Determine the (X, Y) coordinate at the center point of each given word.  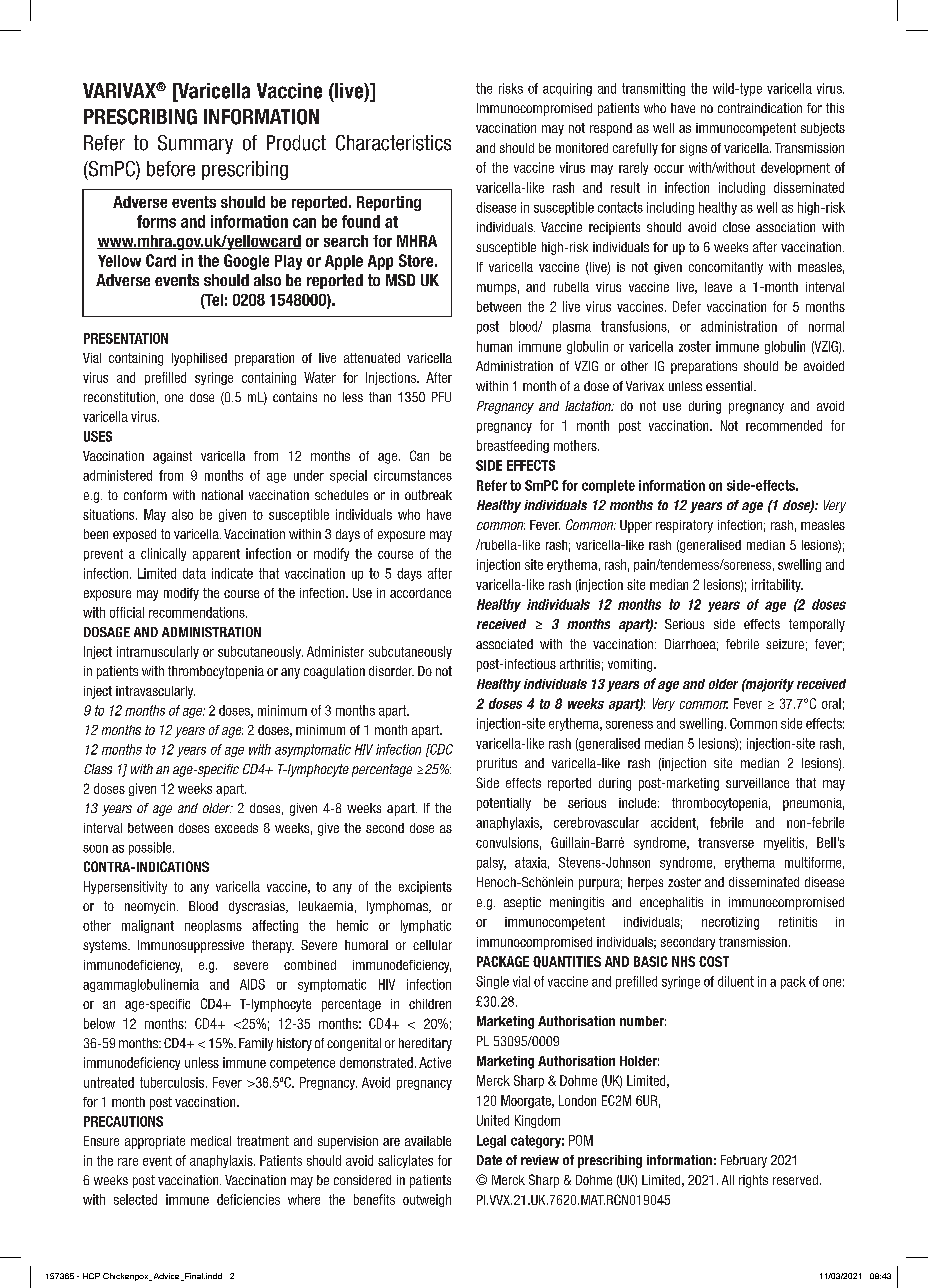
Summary (195, 144)
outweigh (427, 1200)
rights (753, 1181)
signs (693, 149)
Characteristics (393, 143)
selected (135, 1199)
